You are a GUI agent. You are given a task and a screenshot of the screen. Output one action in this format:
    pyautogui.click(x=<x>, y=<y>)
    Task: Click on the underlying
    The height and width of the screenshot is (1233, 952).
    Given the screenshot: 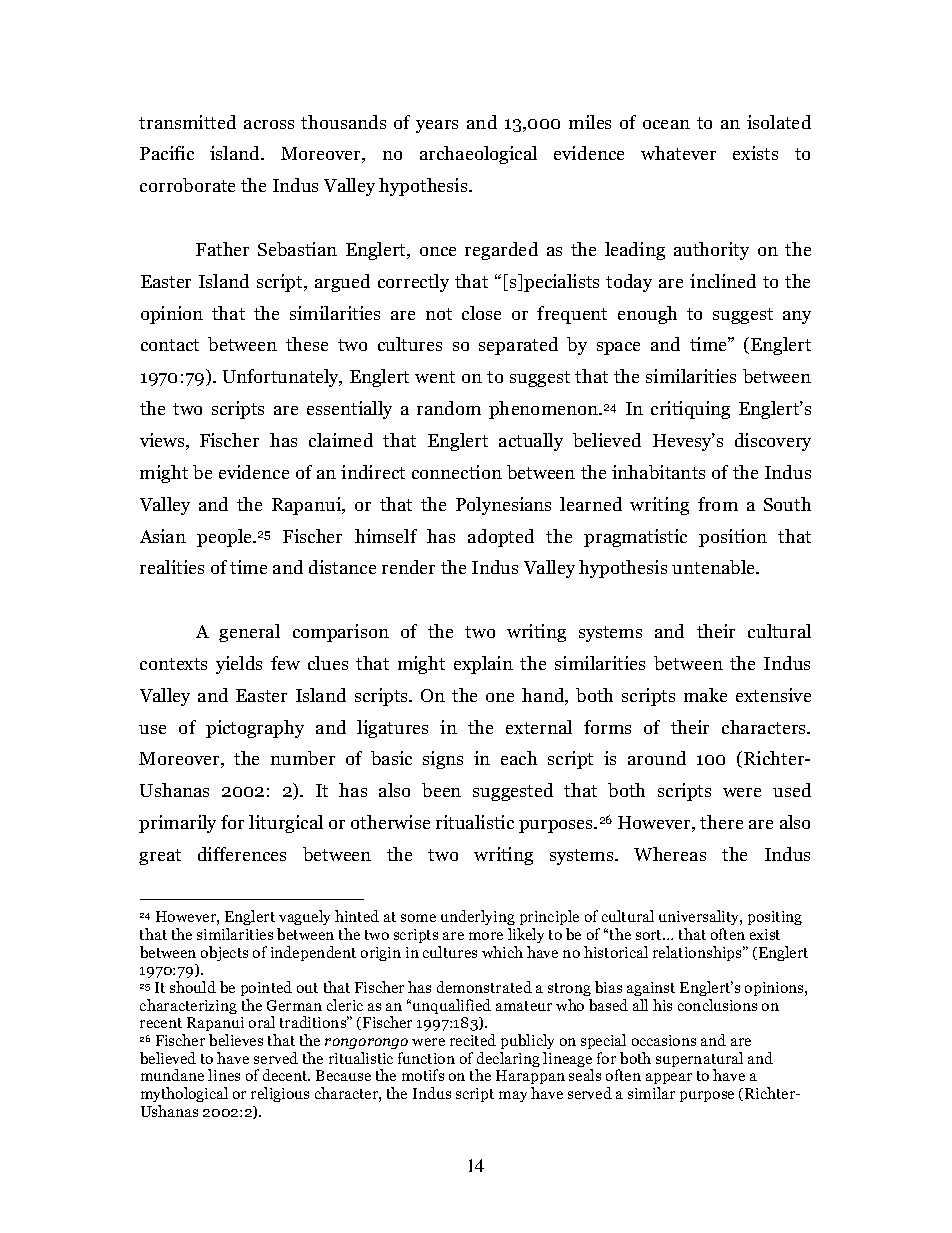 What is the action you would take?
    pyautogui.click(x=478, y=919)
